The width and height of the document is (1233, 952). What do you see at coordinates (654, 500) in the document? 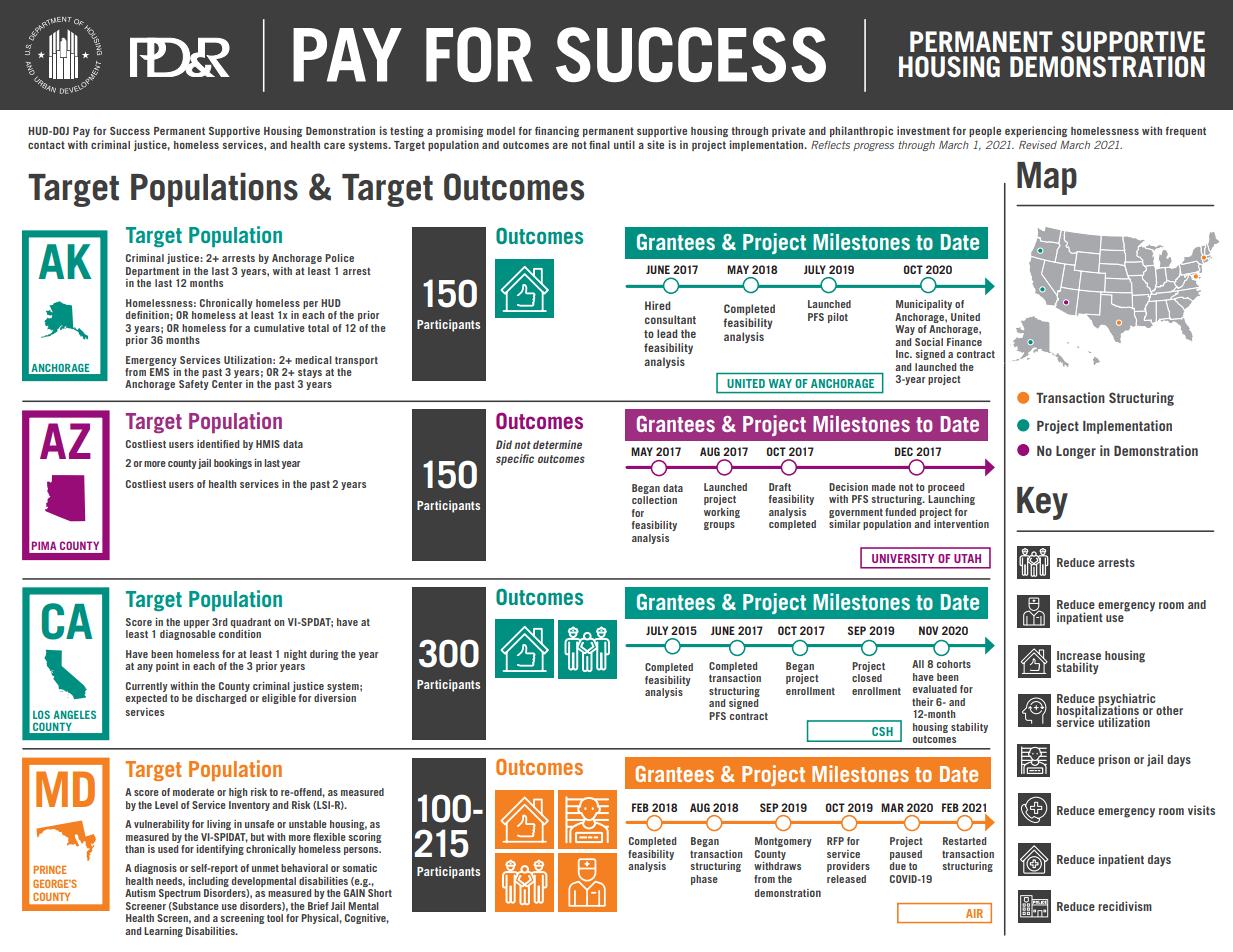
I see `collection` at bounding box center [654, 500].
